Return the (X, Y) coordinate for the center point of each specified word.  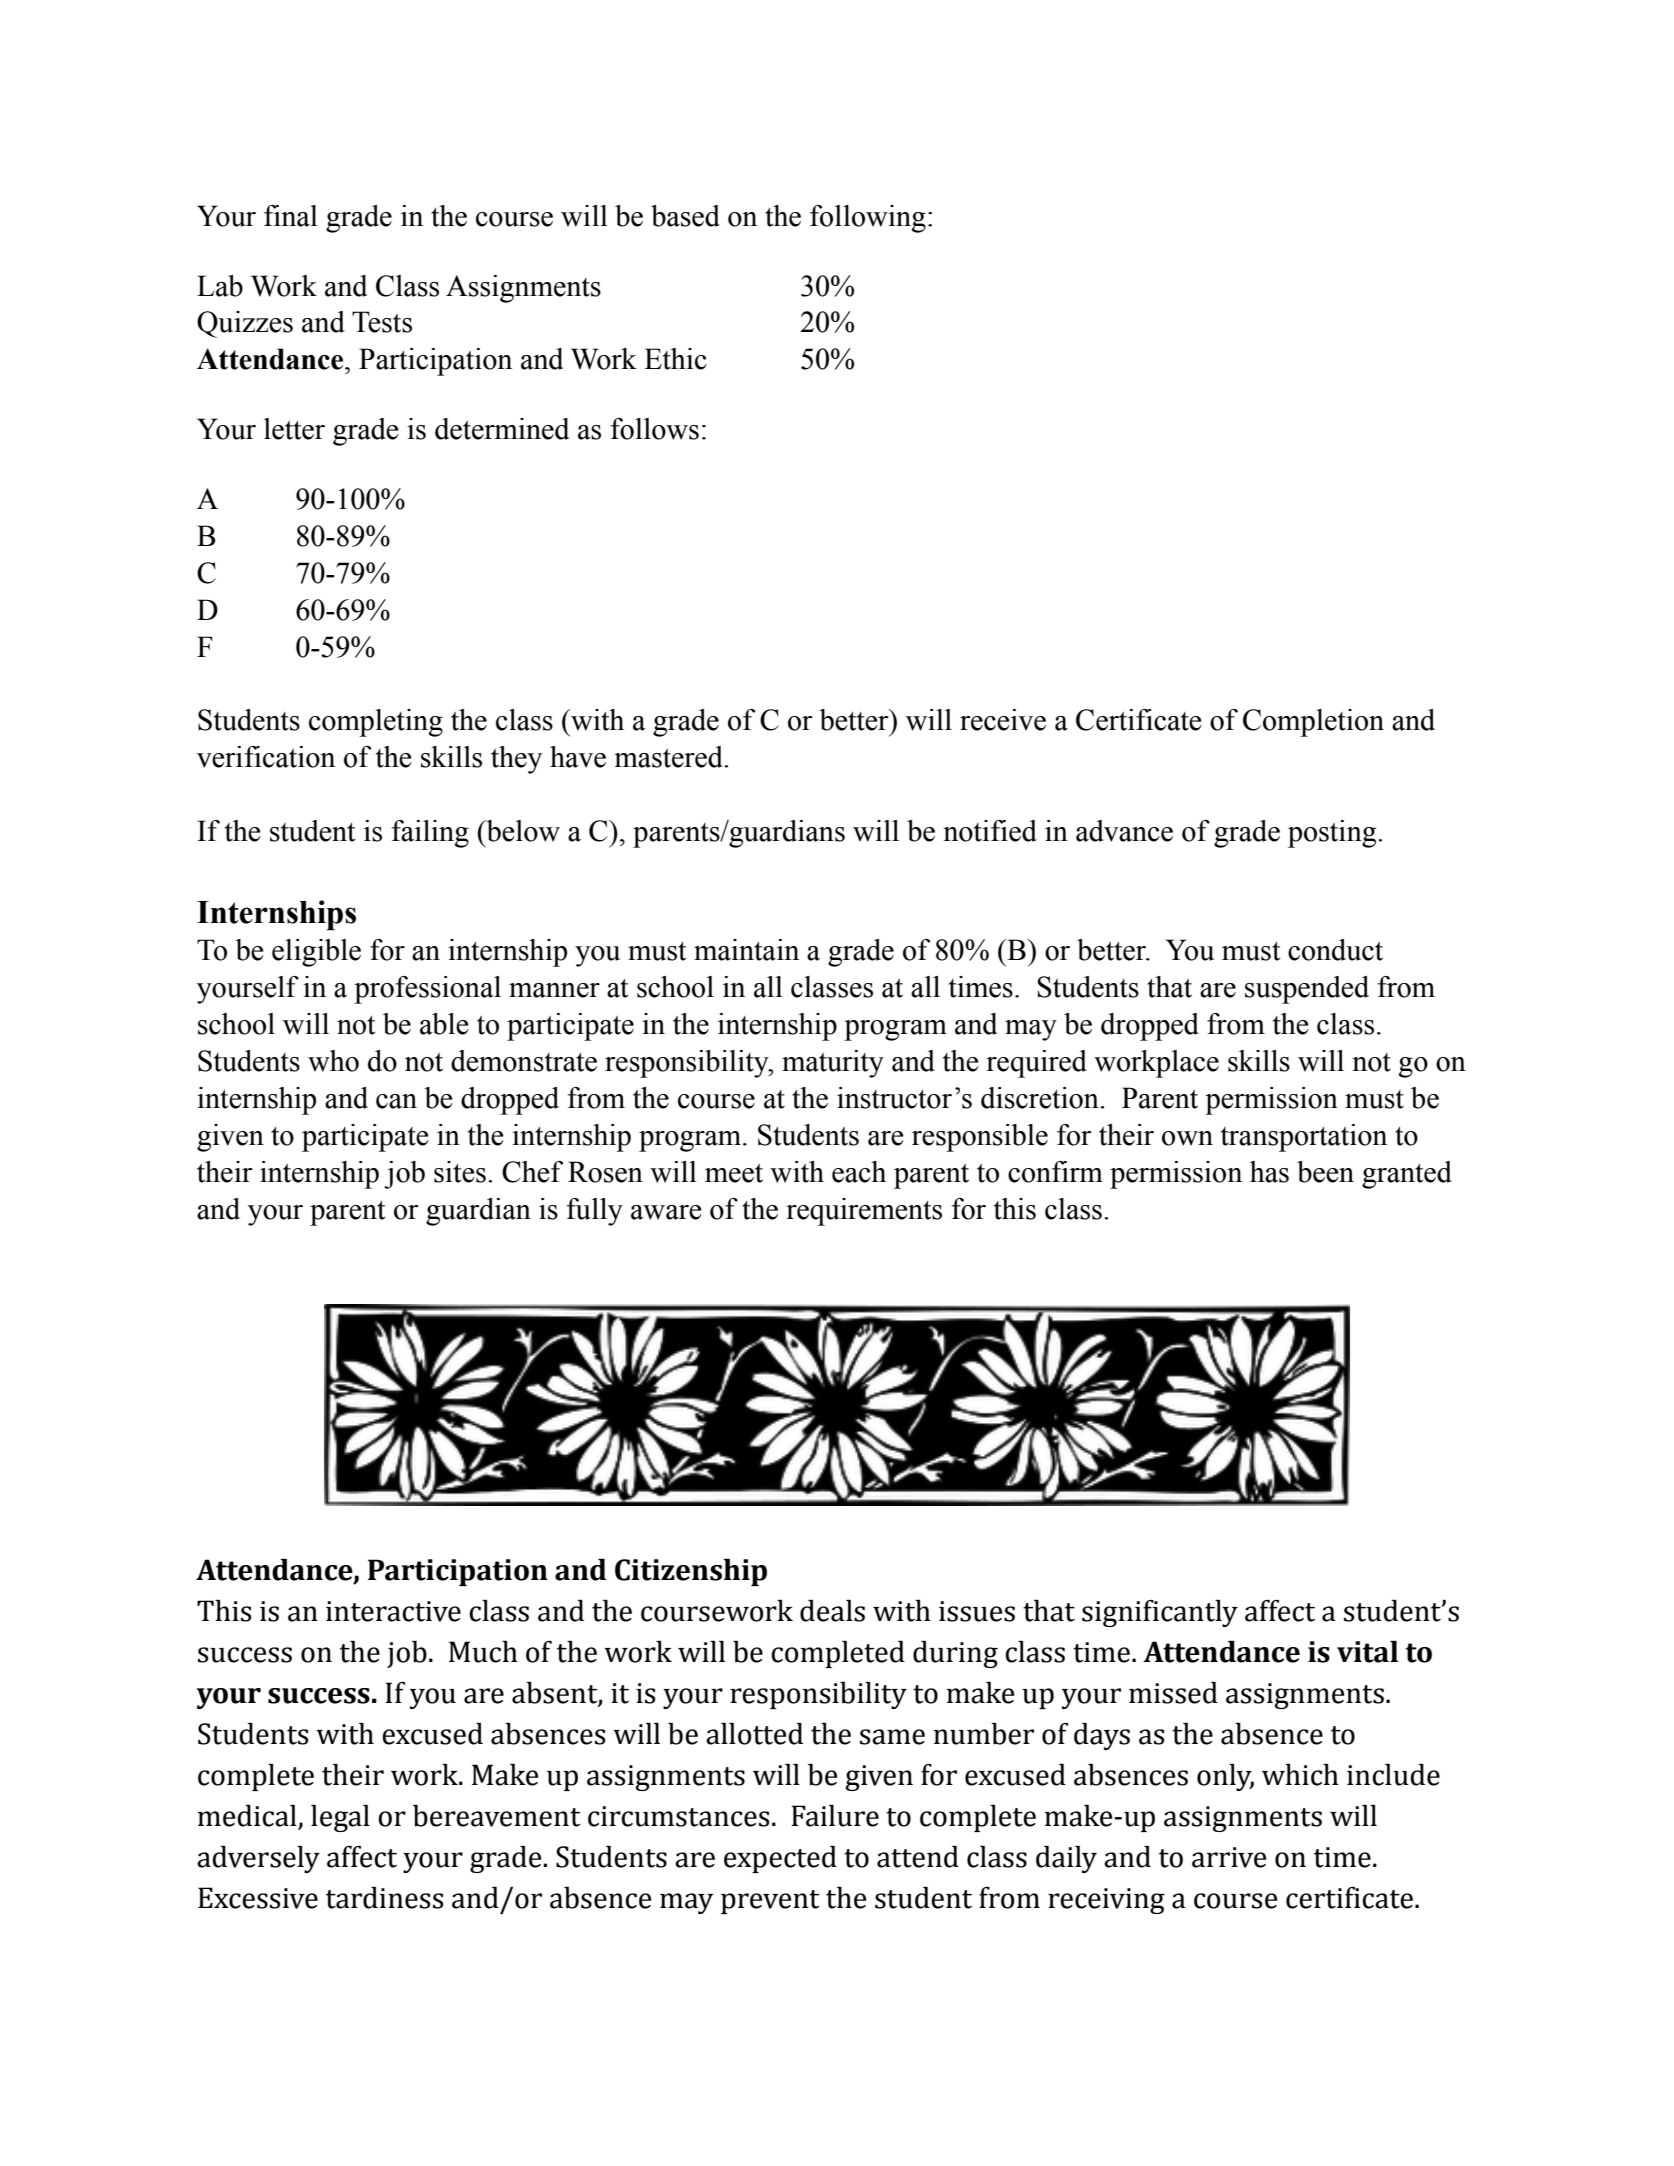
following (868, 219)
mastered (669, 757)
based (685, 216)
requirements (864, 1212)
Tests (382, 322)
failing (430, 834)
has (1269, 1172)
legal (340, 1818)
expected (780, 1859)
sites (460, 1172)
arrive (1229, 1857)
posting (1333, 834)
